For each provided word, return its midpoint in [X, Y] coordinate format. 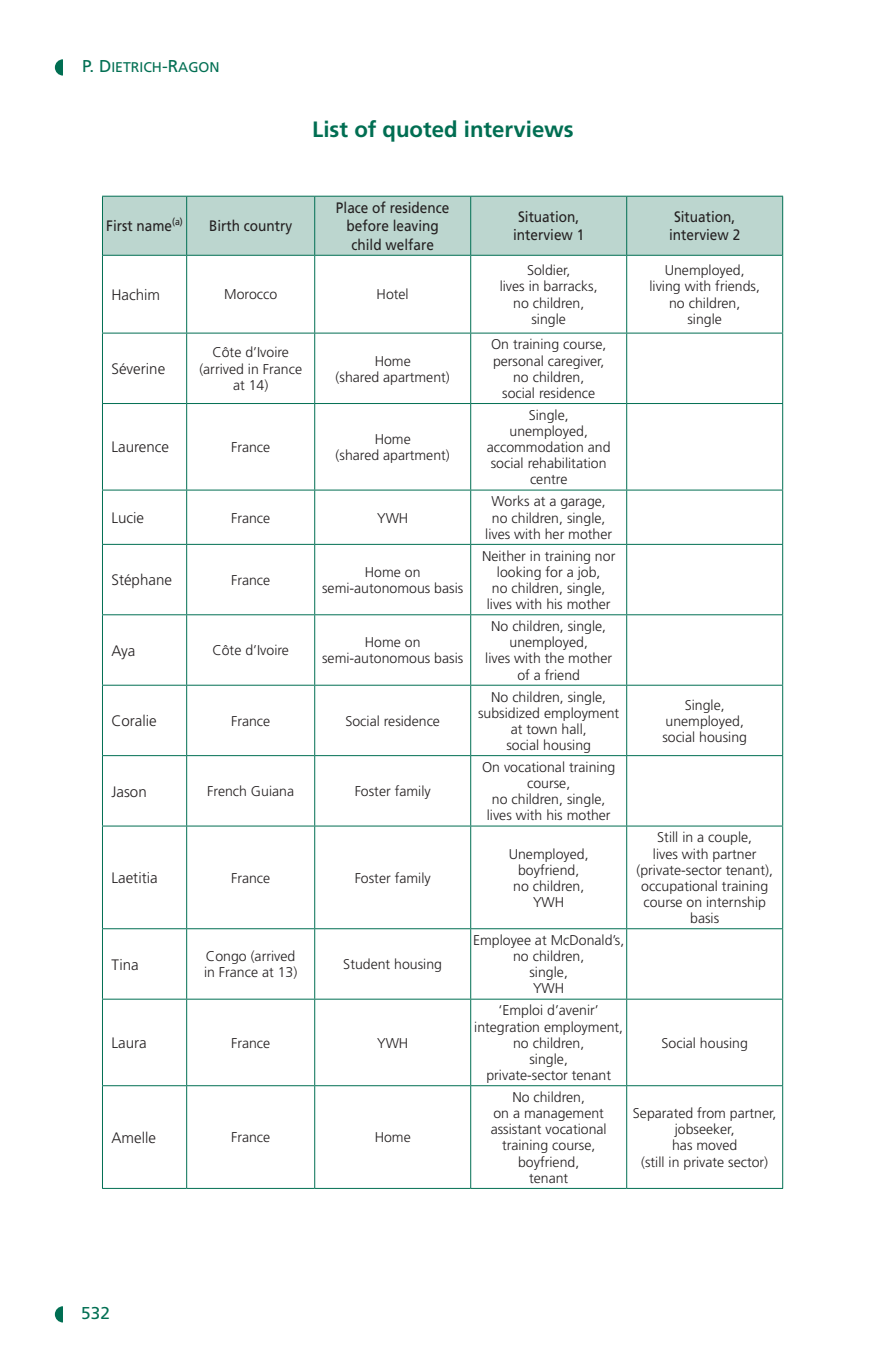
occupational [679, 887]
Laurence [140, 446]
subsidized [508, 712]
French [227, 790]
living [665, 287]
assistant [516, 1129]
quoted [419, 131]
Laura [129, 1042]
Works [510, 500]
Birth [224, 225]
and [599, 446]
